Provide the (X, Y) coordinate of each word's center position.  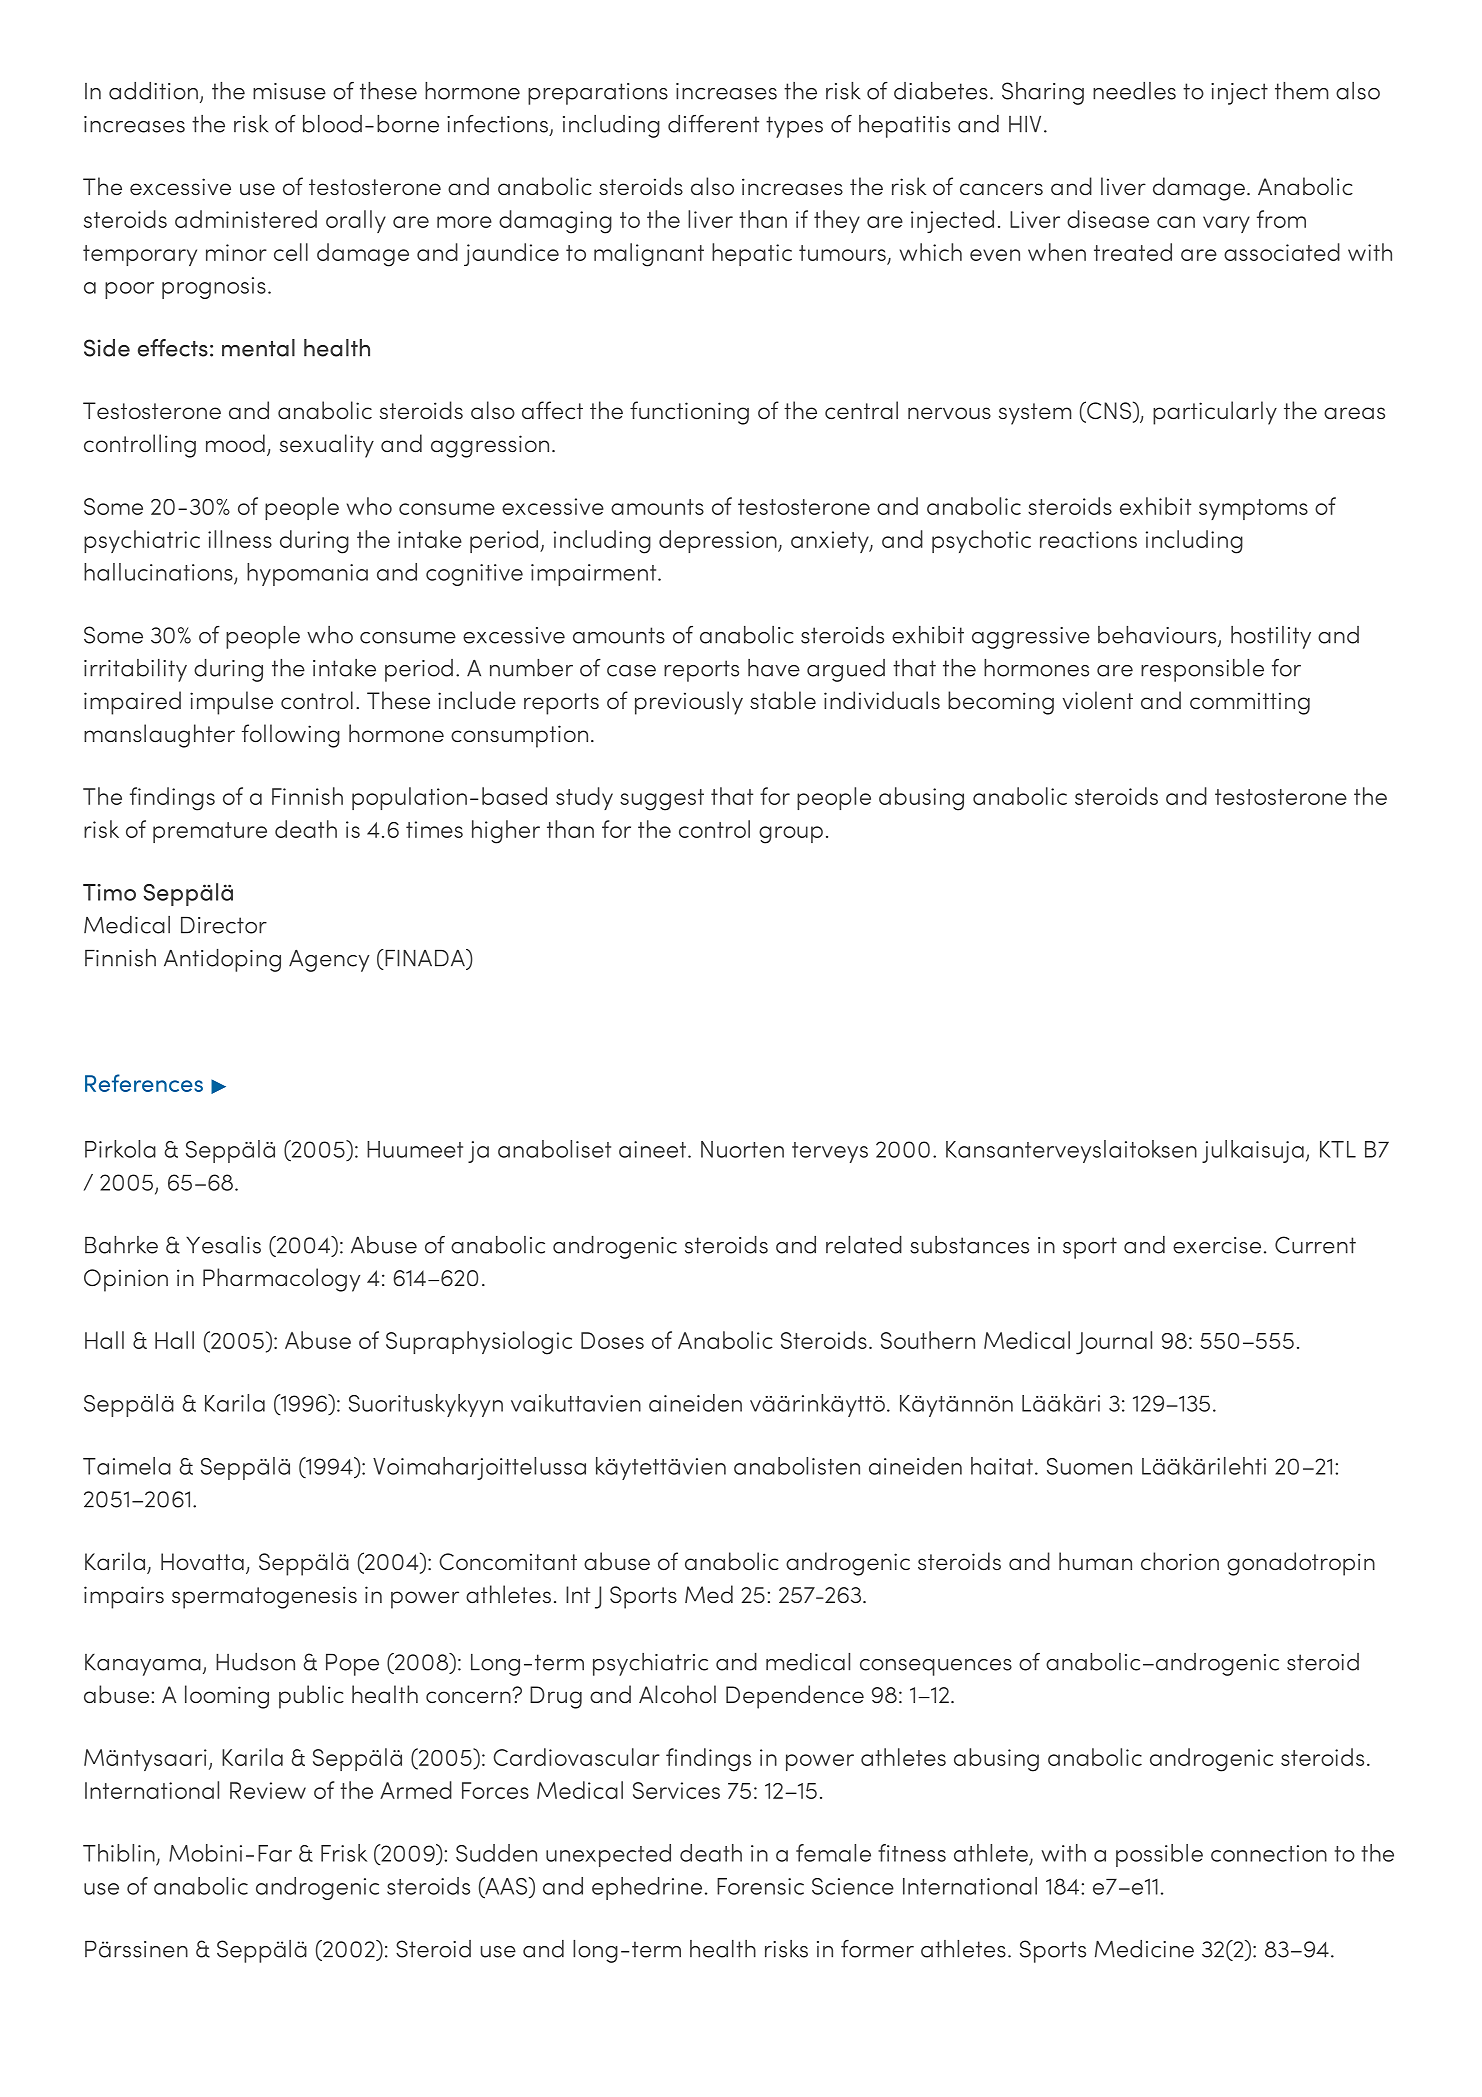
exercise (1217, 1245)
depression (719, 541)
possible (1159, 1855)
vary (1226, 224)
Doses (612, 1340)
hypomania (307, 574)
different (713, 124)
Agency (329, 961)
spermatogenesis (264, 1597)
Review (268, 1790)
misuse (289, 91)
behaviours (1158, 636)
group (791, 835)
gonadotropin (1301, 1564)
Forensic (760, 1886)
